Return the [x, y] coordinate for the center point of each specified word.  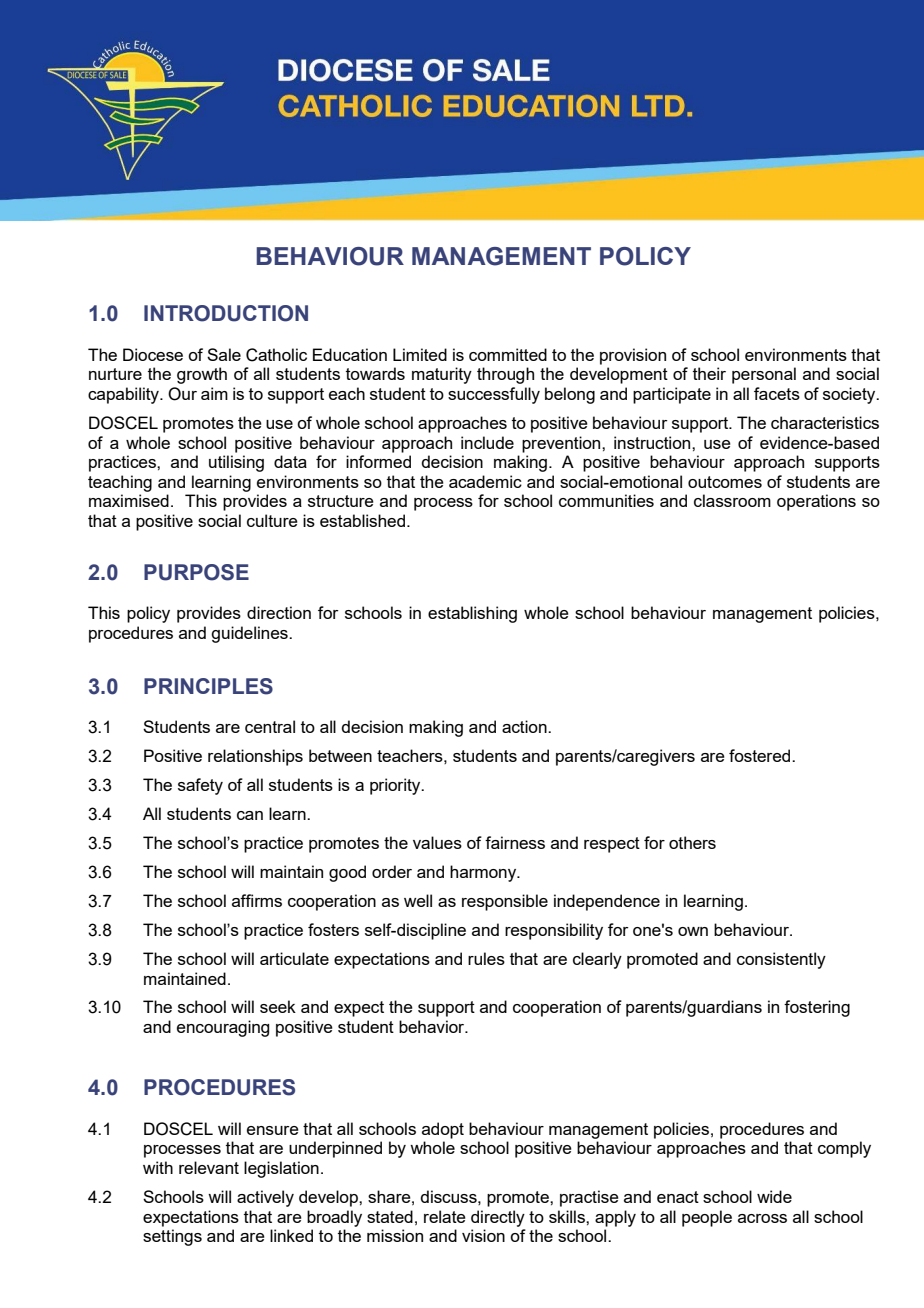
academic [485, 481]
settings [172, 1237]
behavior [433, 1026]
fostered [761, 755]
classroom [732, 500]
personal [764, 375]
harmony [484, 873]
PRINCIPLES [208, 686]
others [692, 842]
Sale [224, 354]
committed [508, 354]
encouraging [223, 1028]
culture [272, 520]
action [525, 726]
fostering [817, 1008]
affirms [257, 900]
